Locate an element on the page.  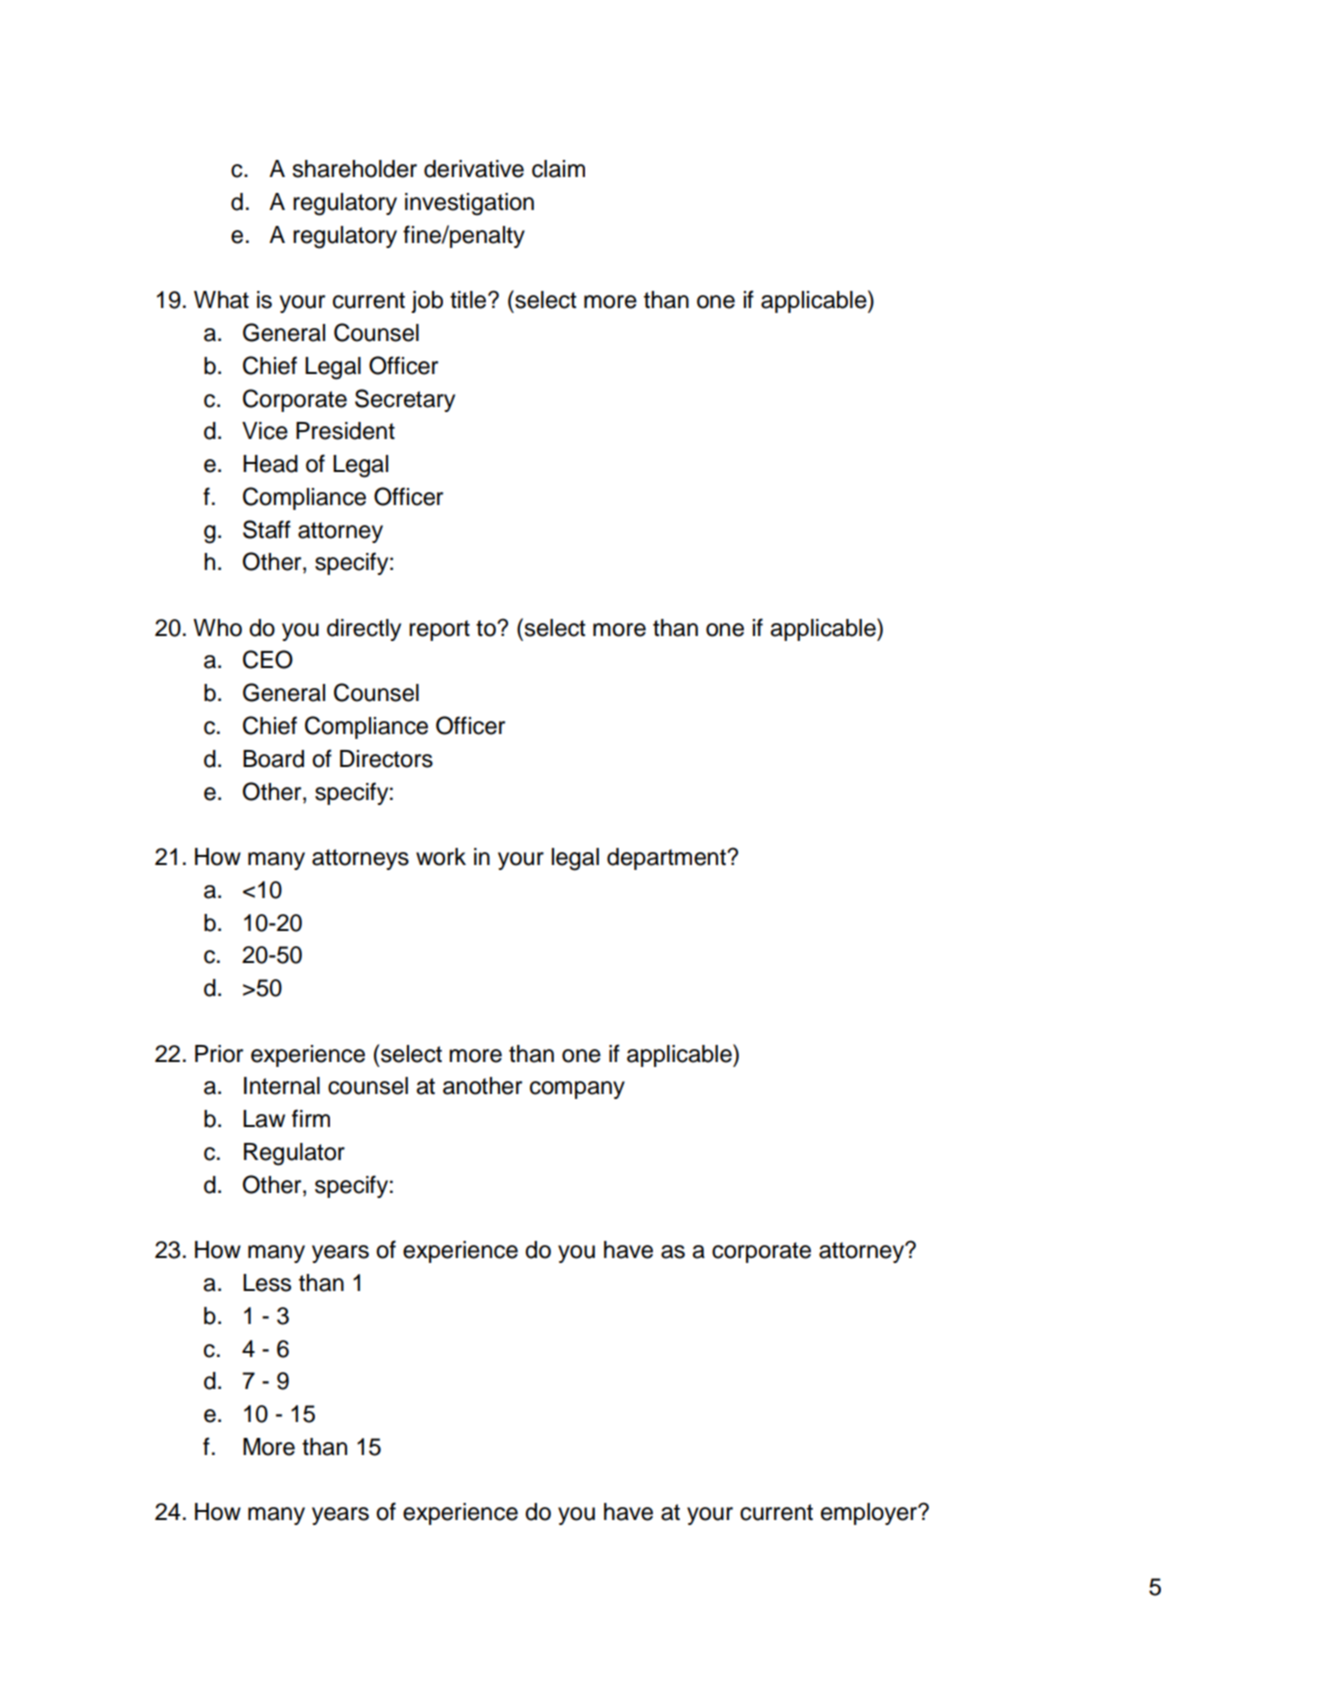
company is located at coordinates (577, 1090).
